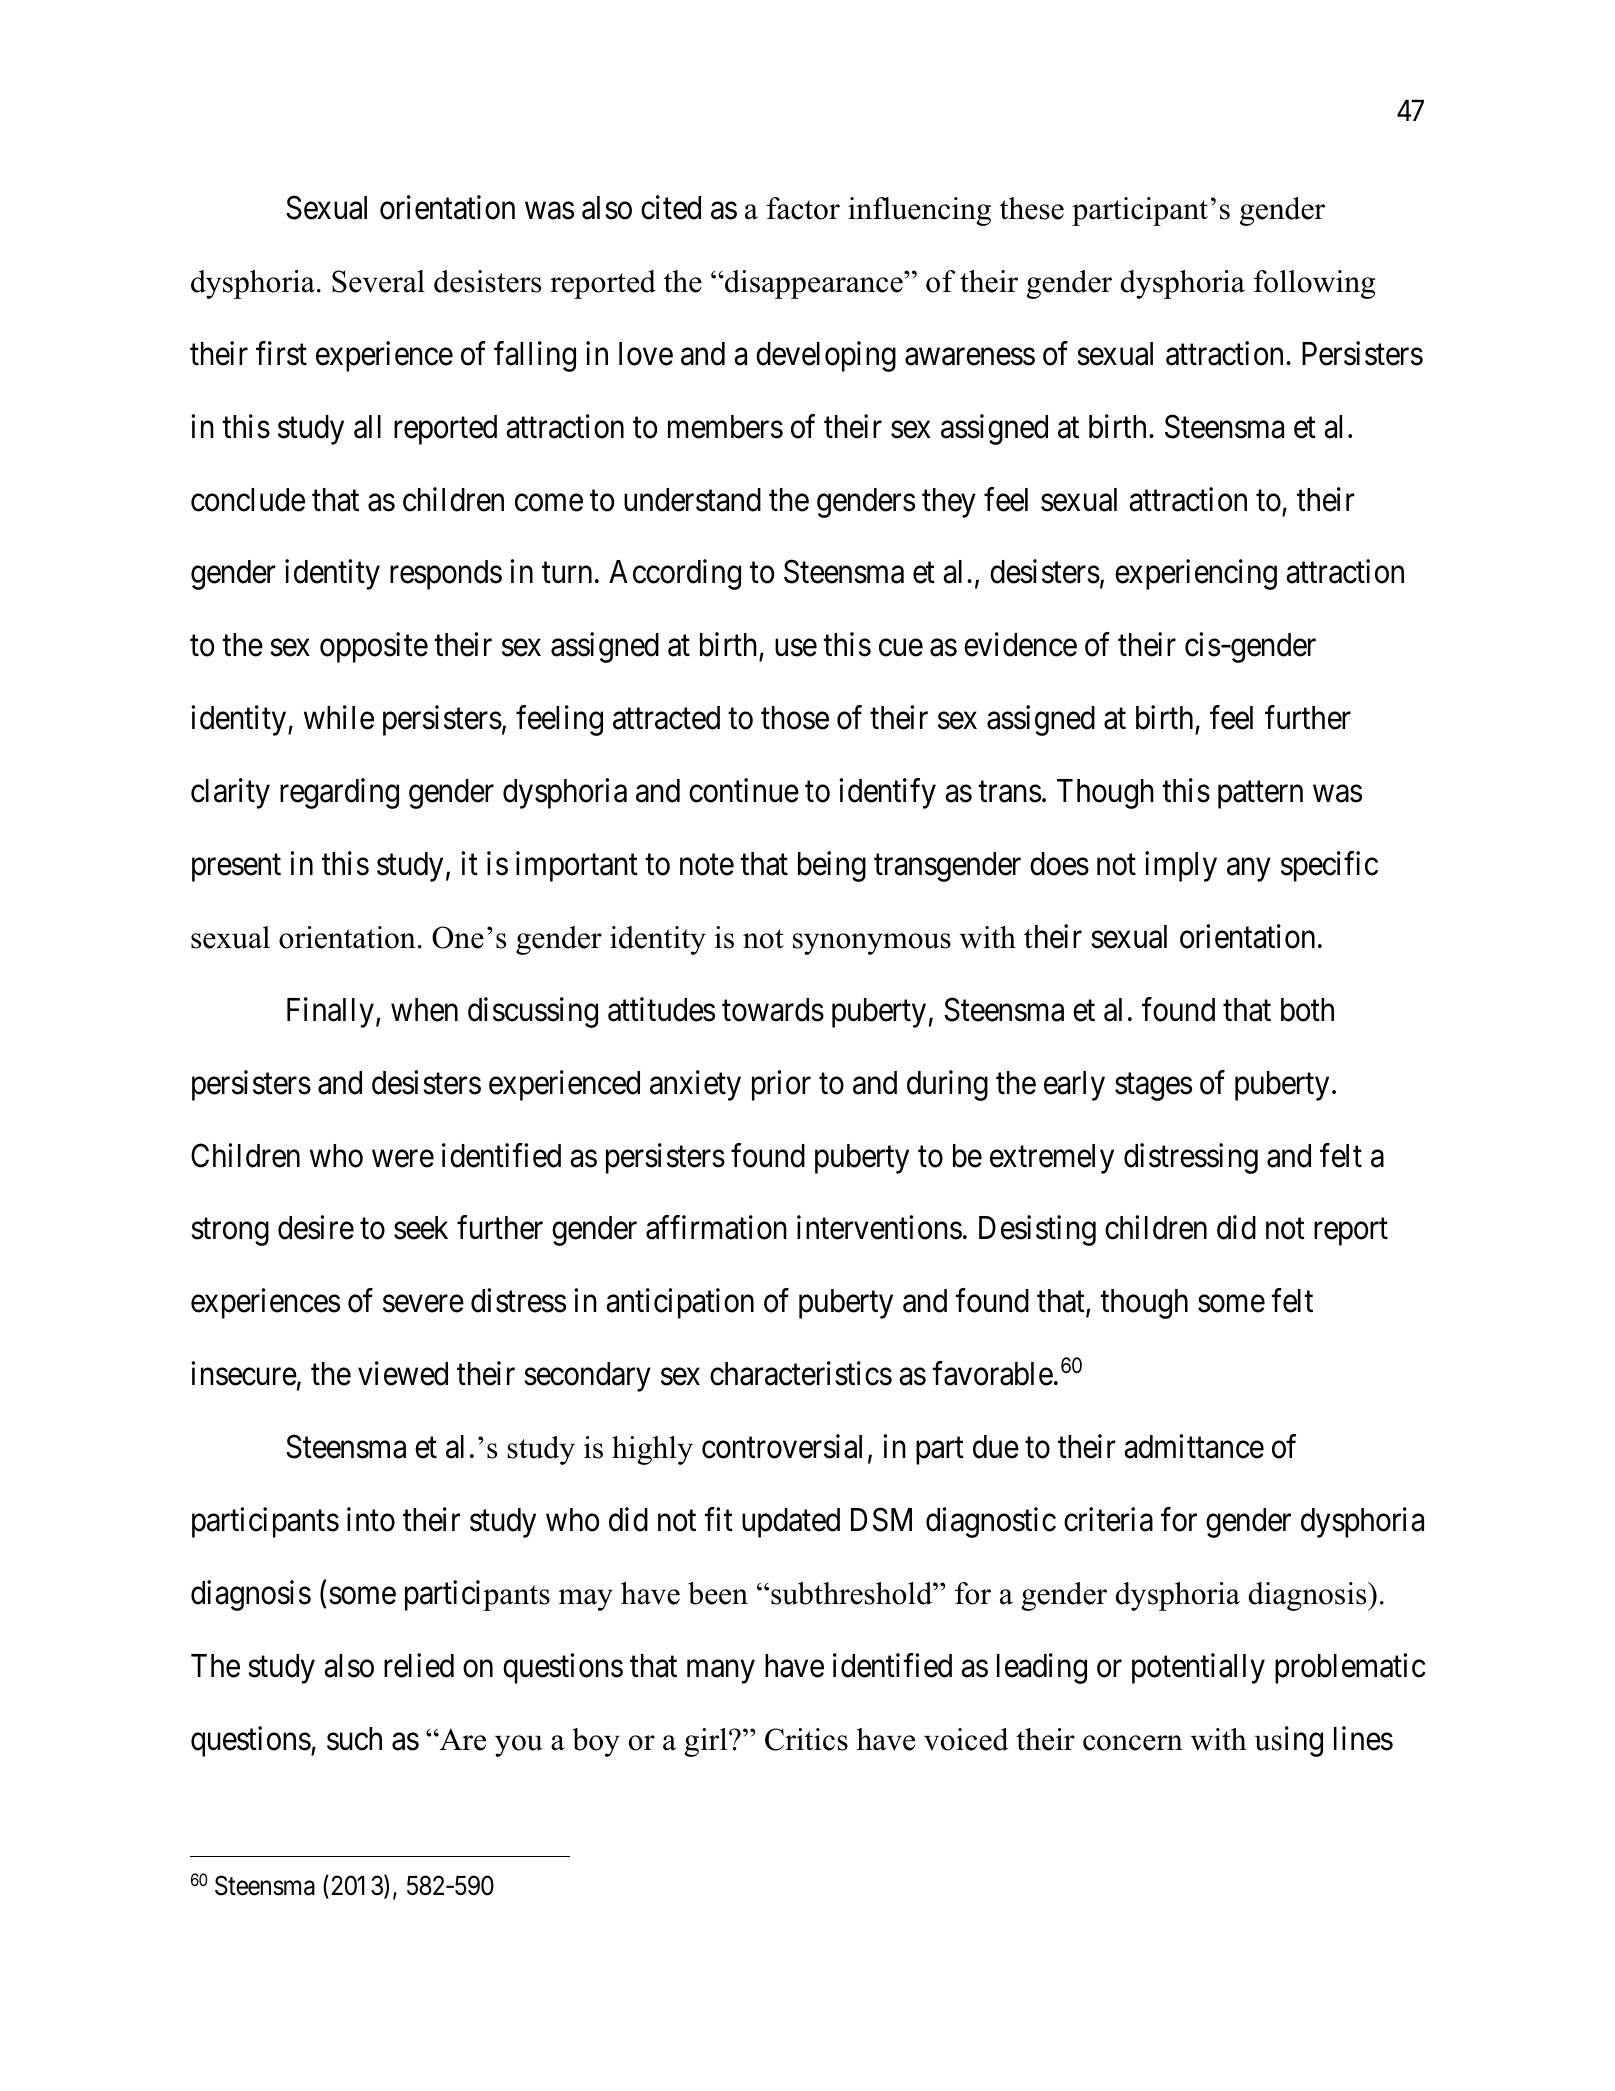  What do you see at coordinates (1196, 575) in the image?
I see `experiencing` at bounding box center [1196, 575].
